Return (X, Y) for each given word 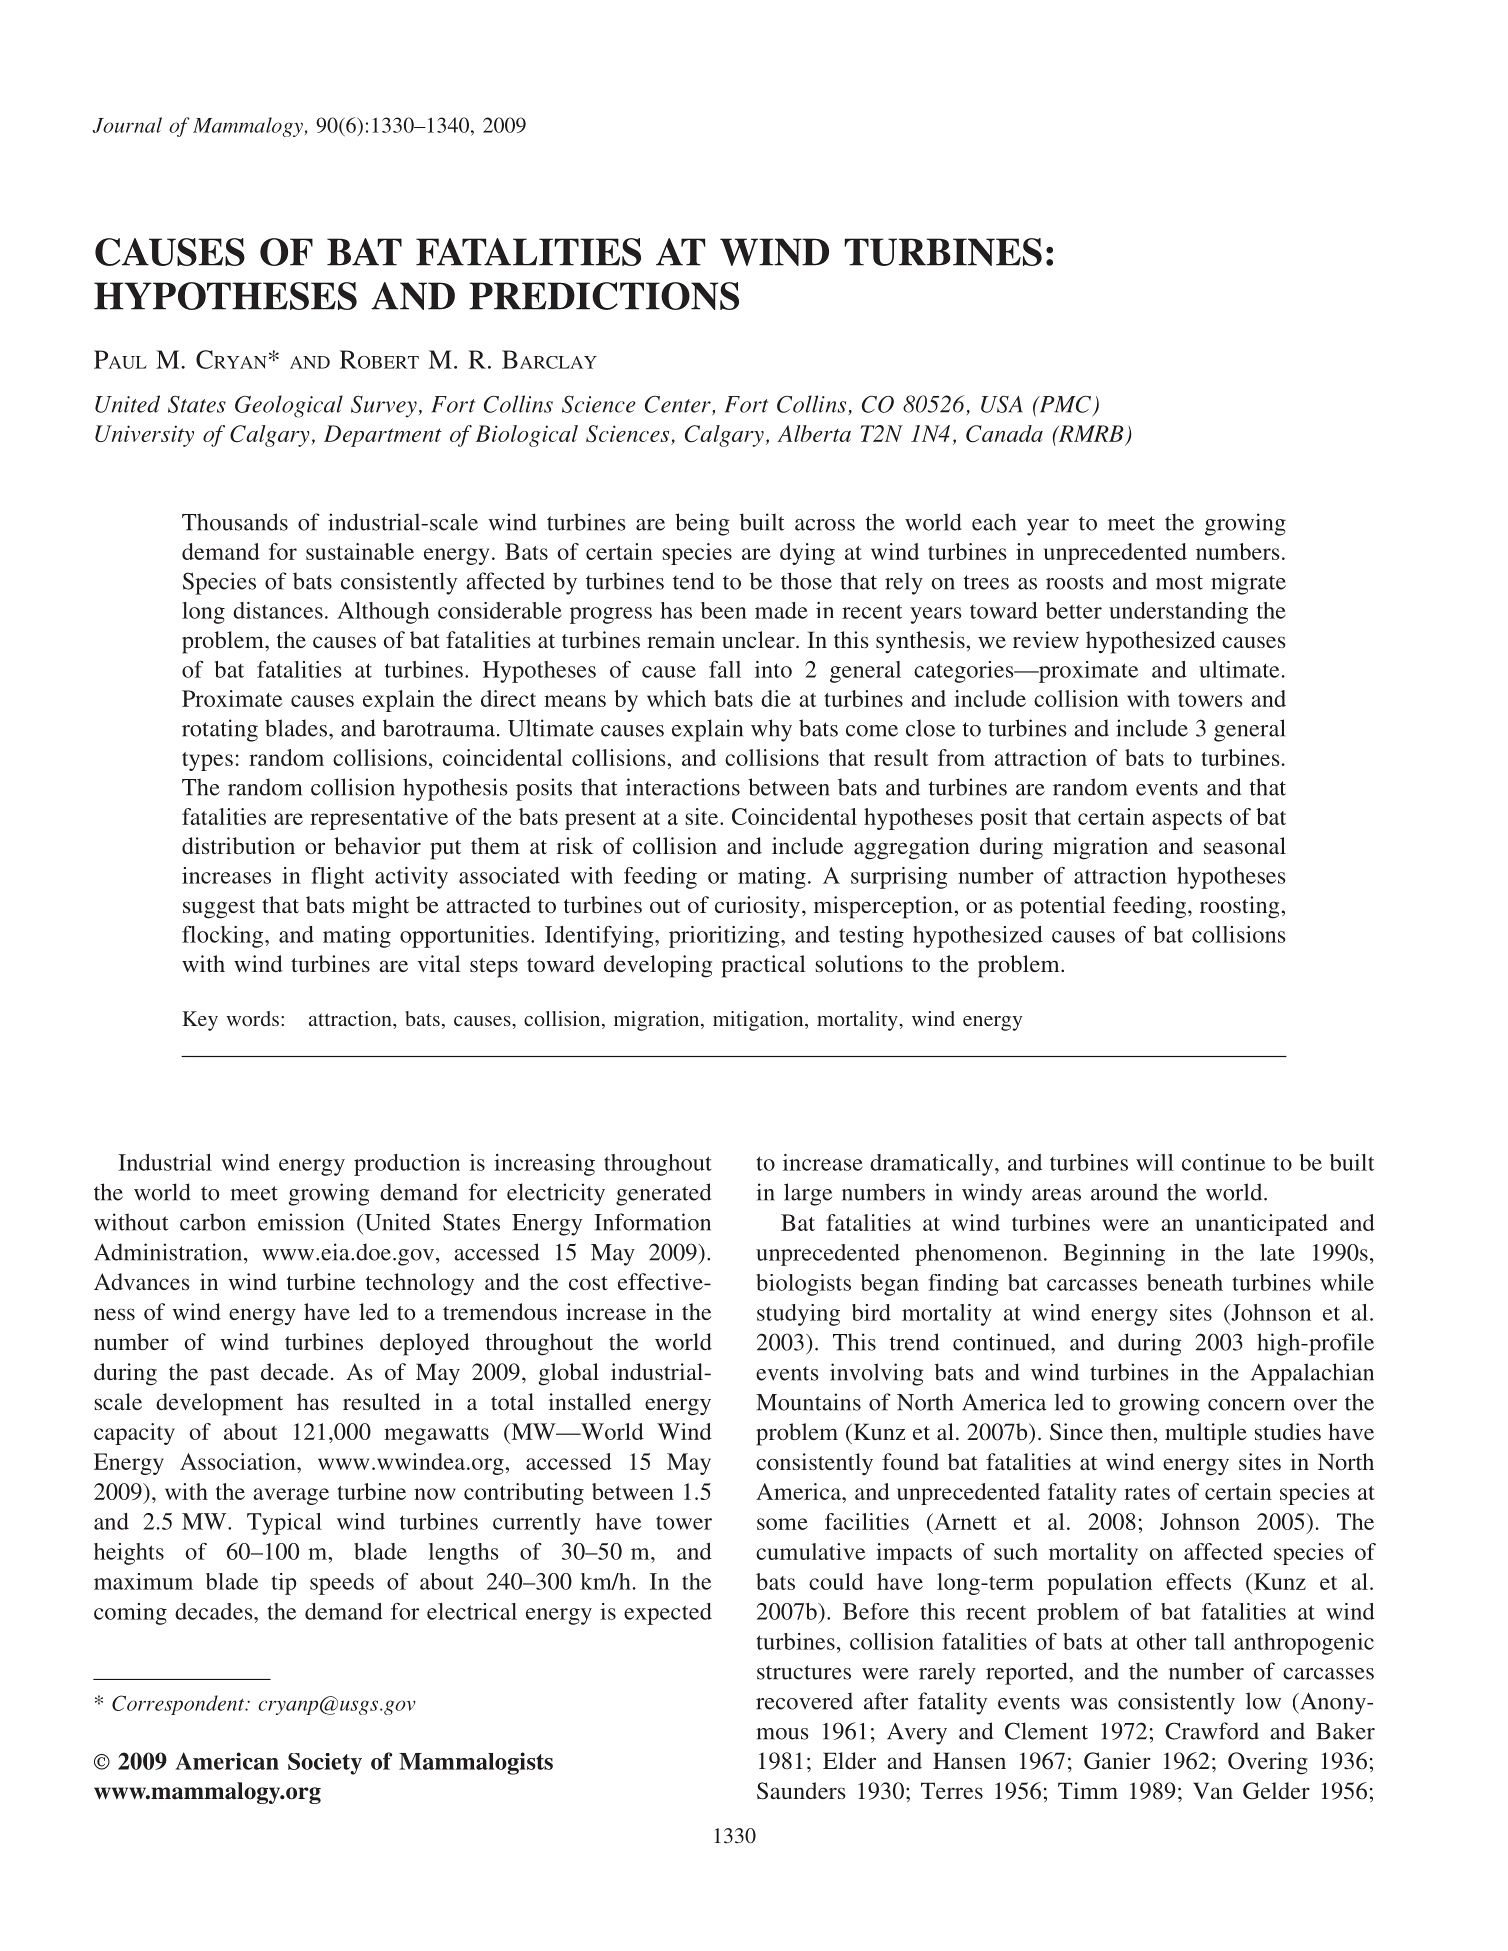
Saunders (801, 1791)
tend (693, 581)
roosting (1239, 907)
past (229, 1376)
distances (278, 610)
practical (764, 966)
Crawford (1212, 1731)
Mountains (808, 1402)
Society (325, 1764)
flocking (224, 936)
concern (1246, 1405)
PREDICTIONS (604, 296)
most (1179, 582)
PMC (1065, 405)
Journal (127, 125)
